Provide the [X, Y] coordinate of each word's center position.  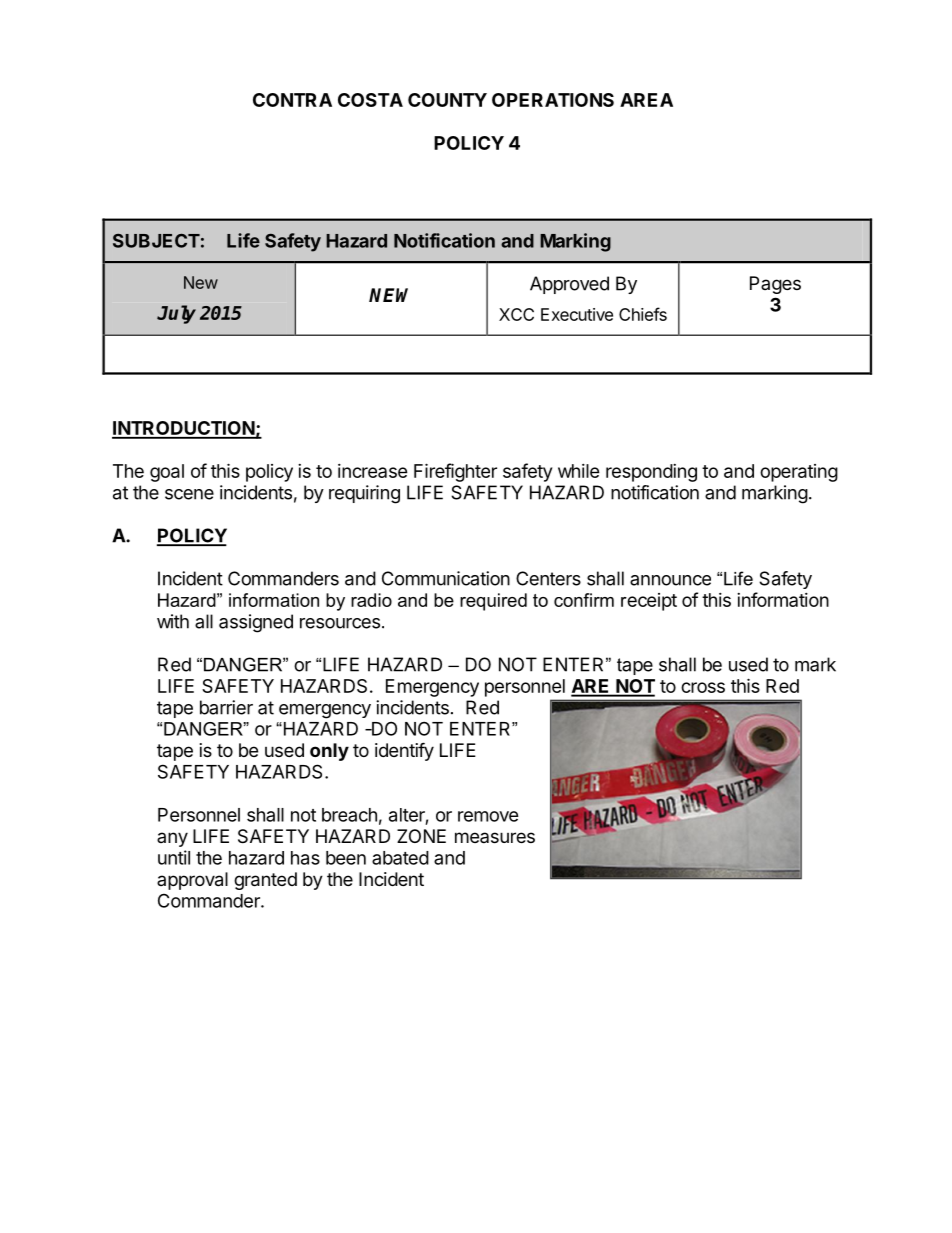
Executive [577, 314]
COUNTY [447, 100]
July [176, 314]
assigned [256, 623]
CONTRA [292, 100]
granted [265, 881]
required [493, 602]
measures [495, 837]
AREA [646, 100]
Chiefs [643, 314]
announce [670, 580]
